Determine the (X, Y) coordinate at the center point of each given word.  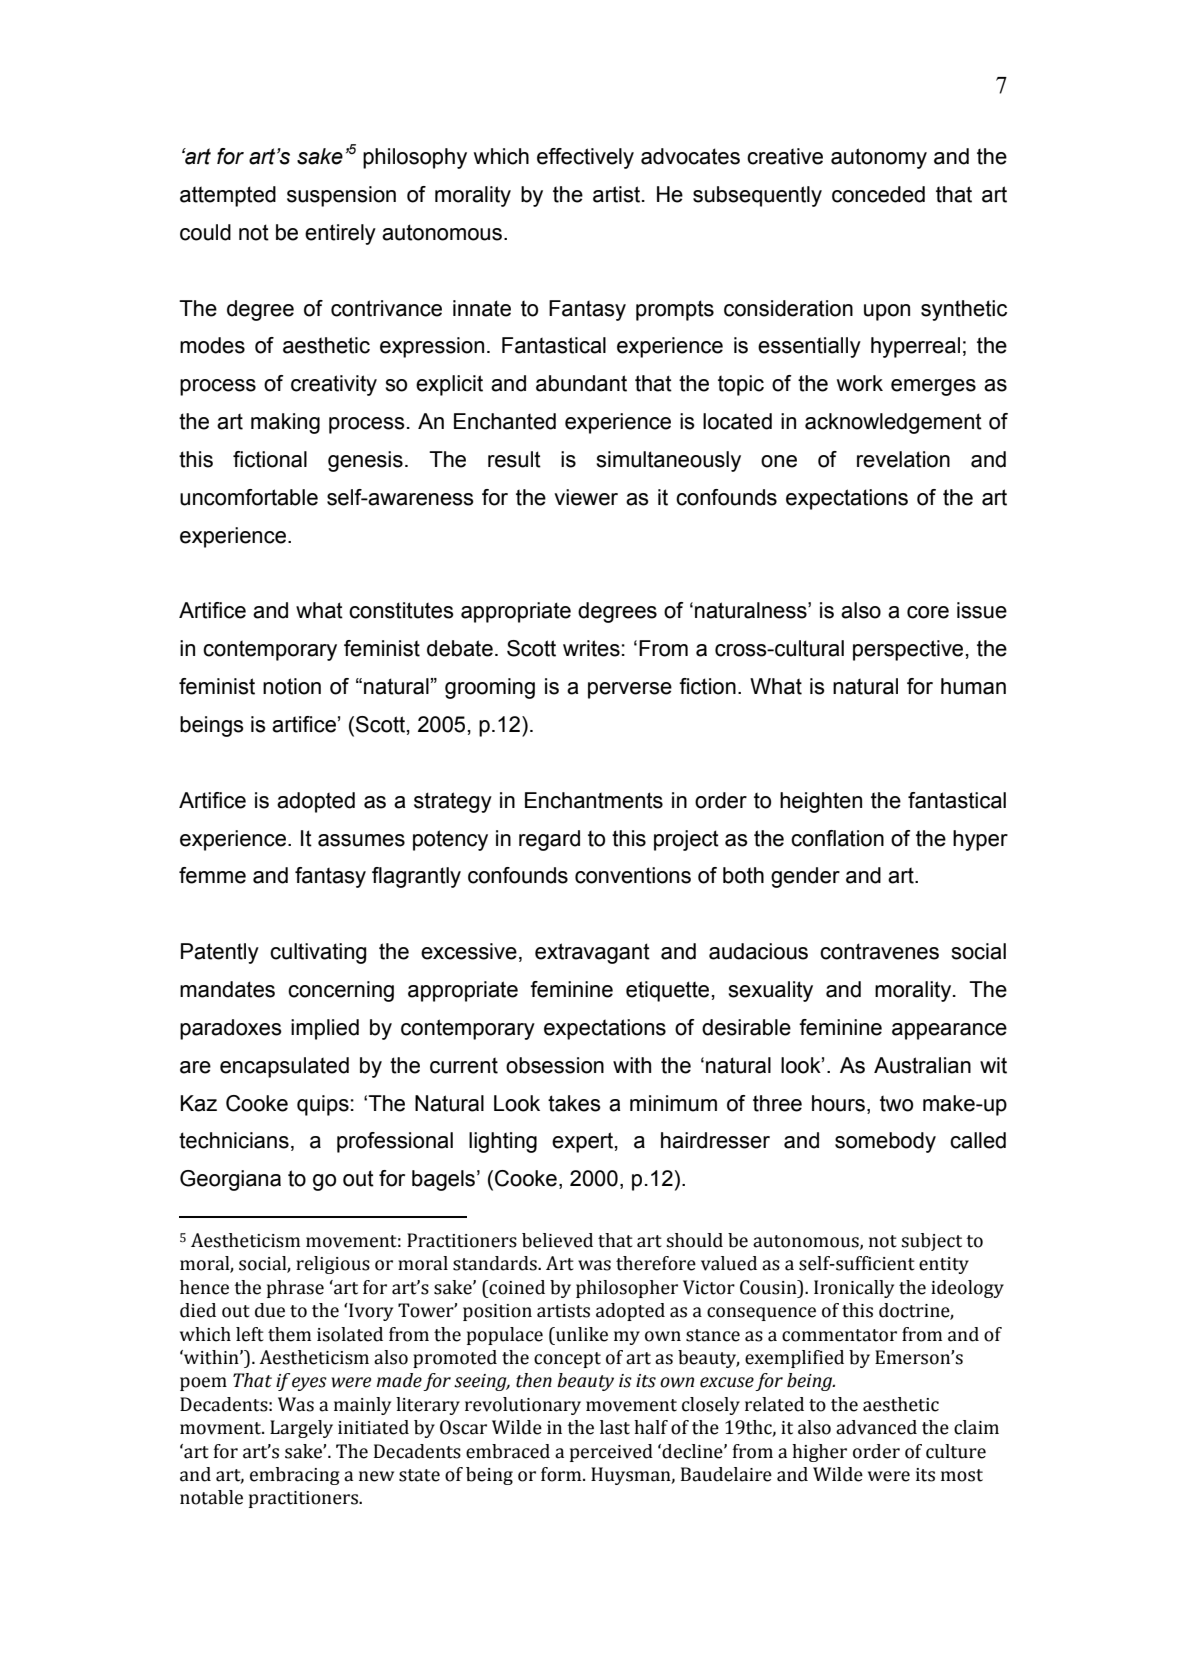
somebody (885, 1142)
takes (574, 1103)
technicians (234, 1140)
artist (616, 194)
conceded (878, 194)
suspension (341, 196)
